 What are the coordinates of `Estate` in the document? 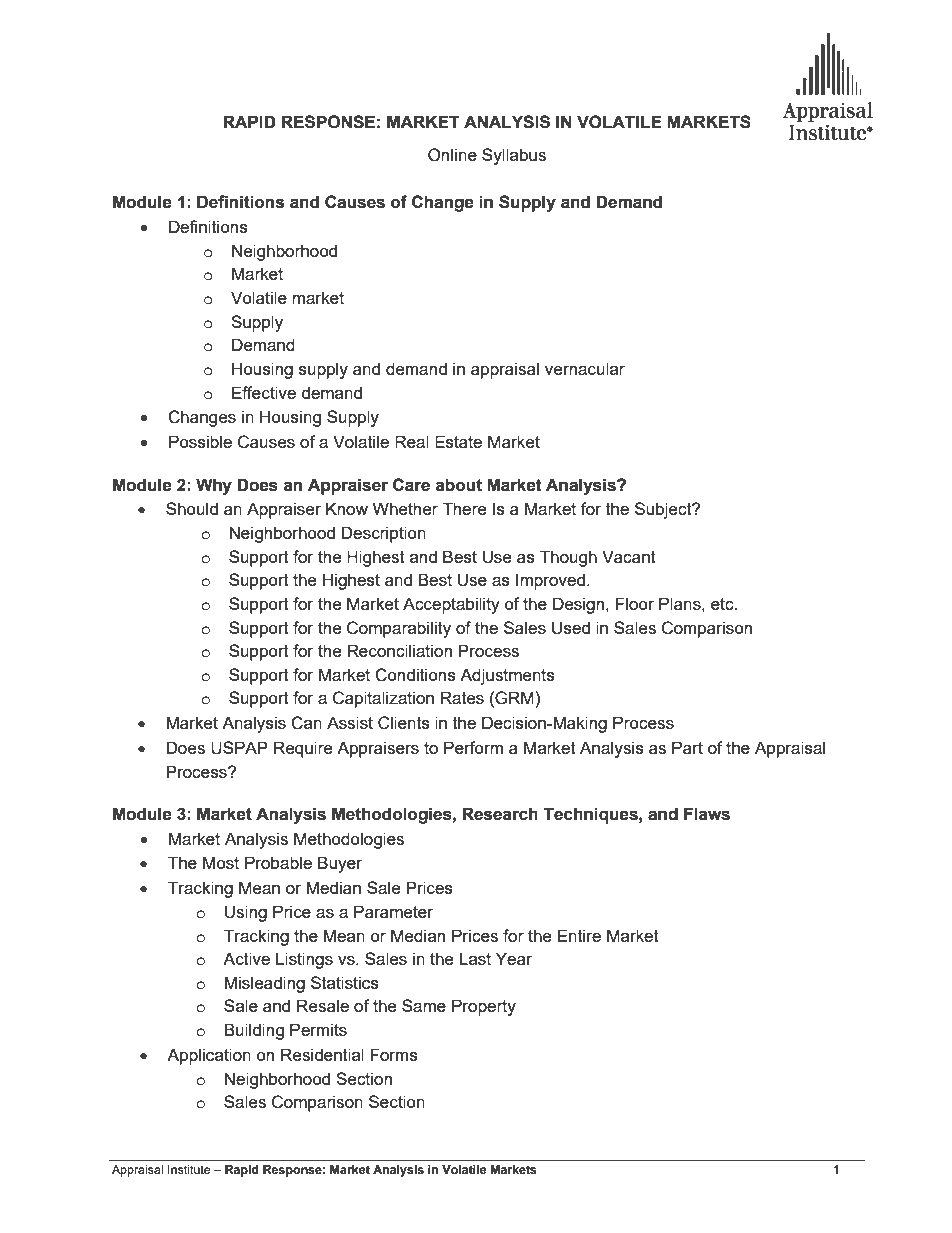 It's located at (458, 441).
